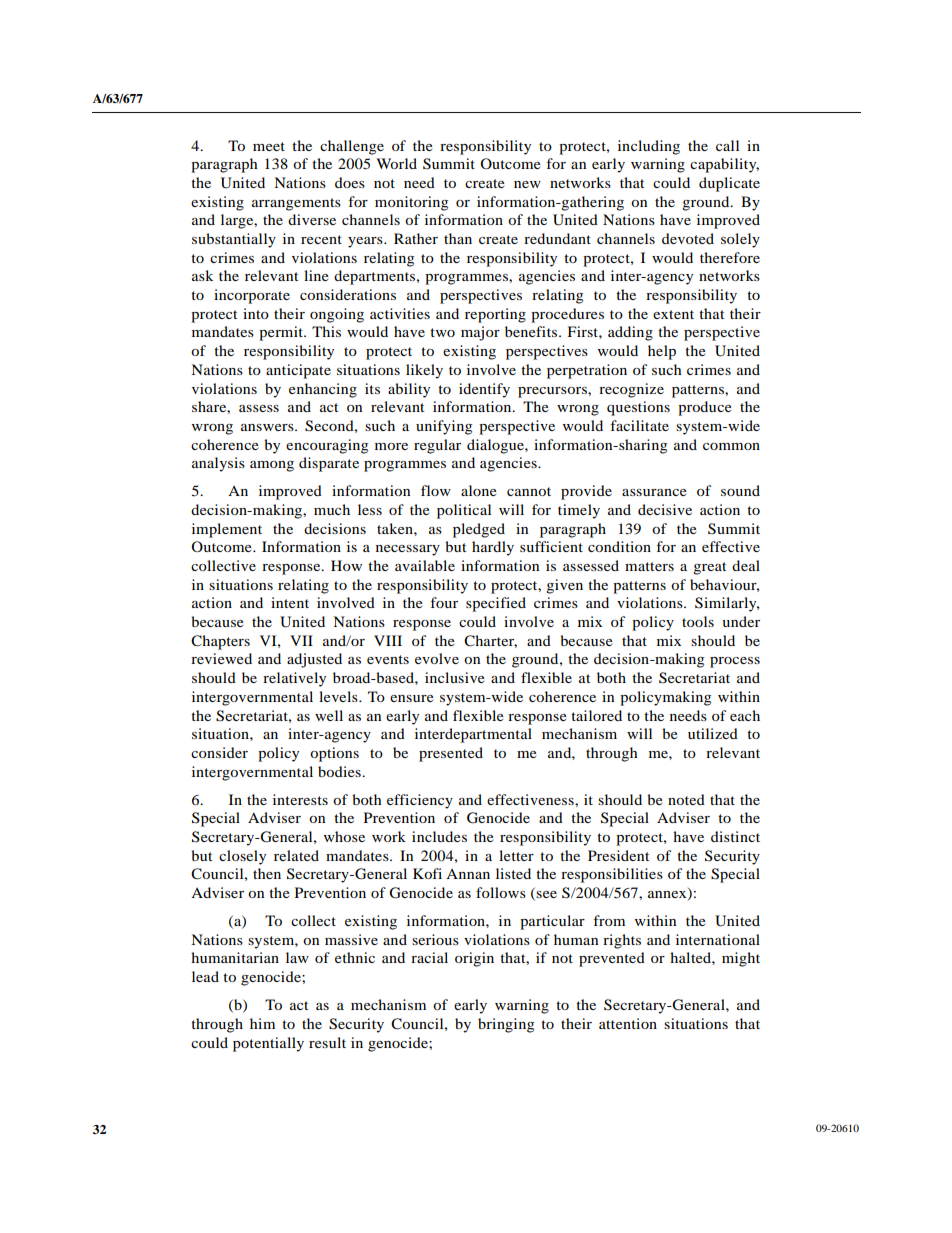 The image size is (952, 1233). Describe the element at coordinates (628, 1023) in the screenshot. I see `attention` at that location.
